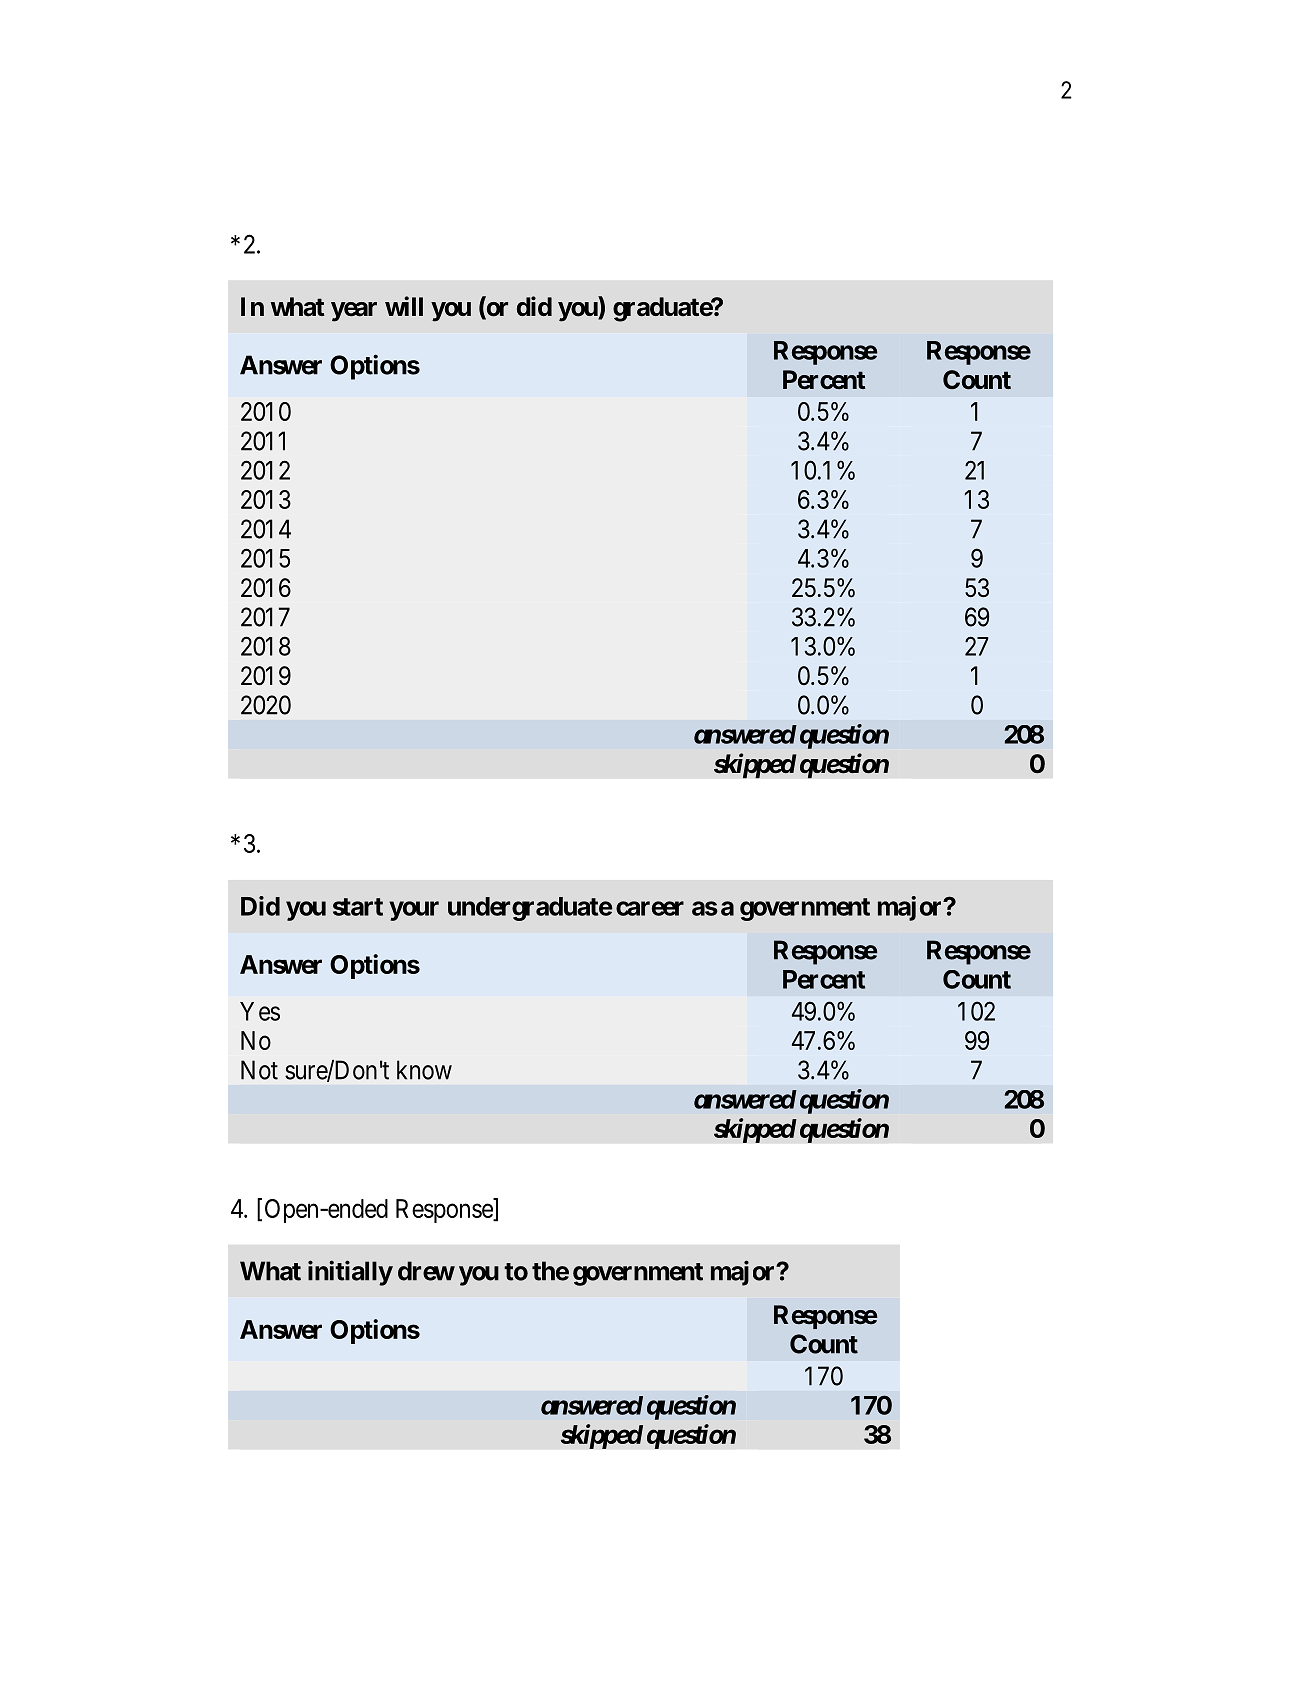 This screenshot has height=1684, width=1301. What do you see at coordinates (414, 911) in the screenshot?
I see `your` at bounding box center [414, 911].
